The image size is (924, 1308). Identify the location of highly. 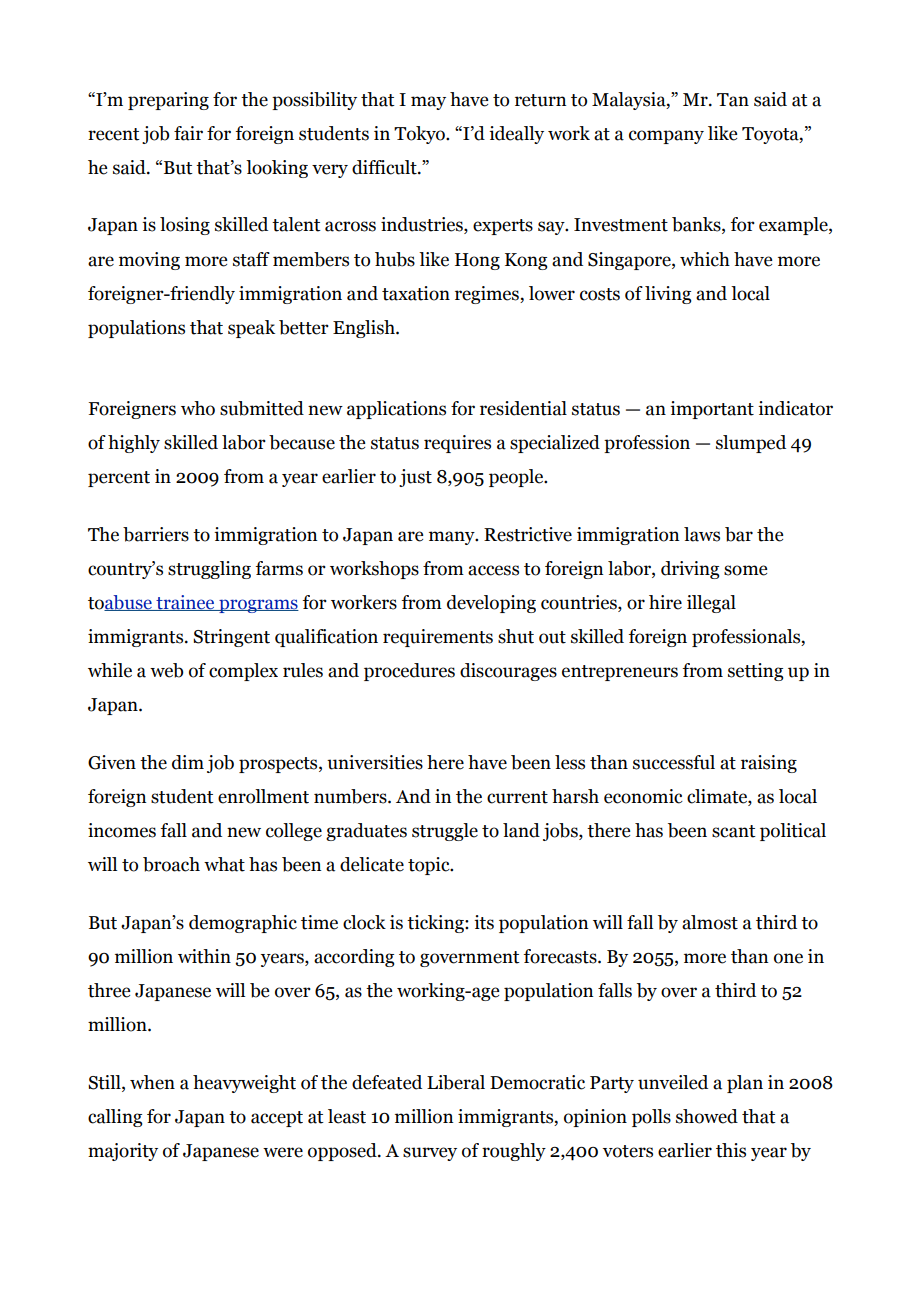
(134, 444).
